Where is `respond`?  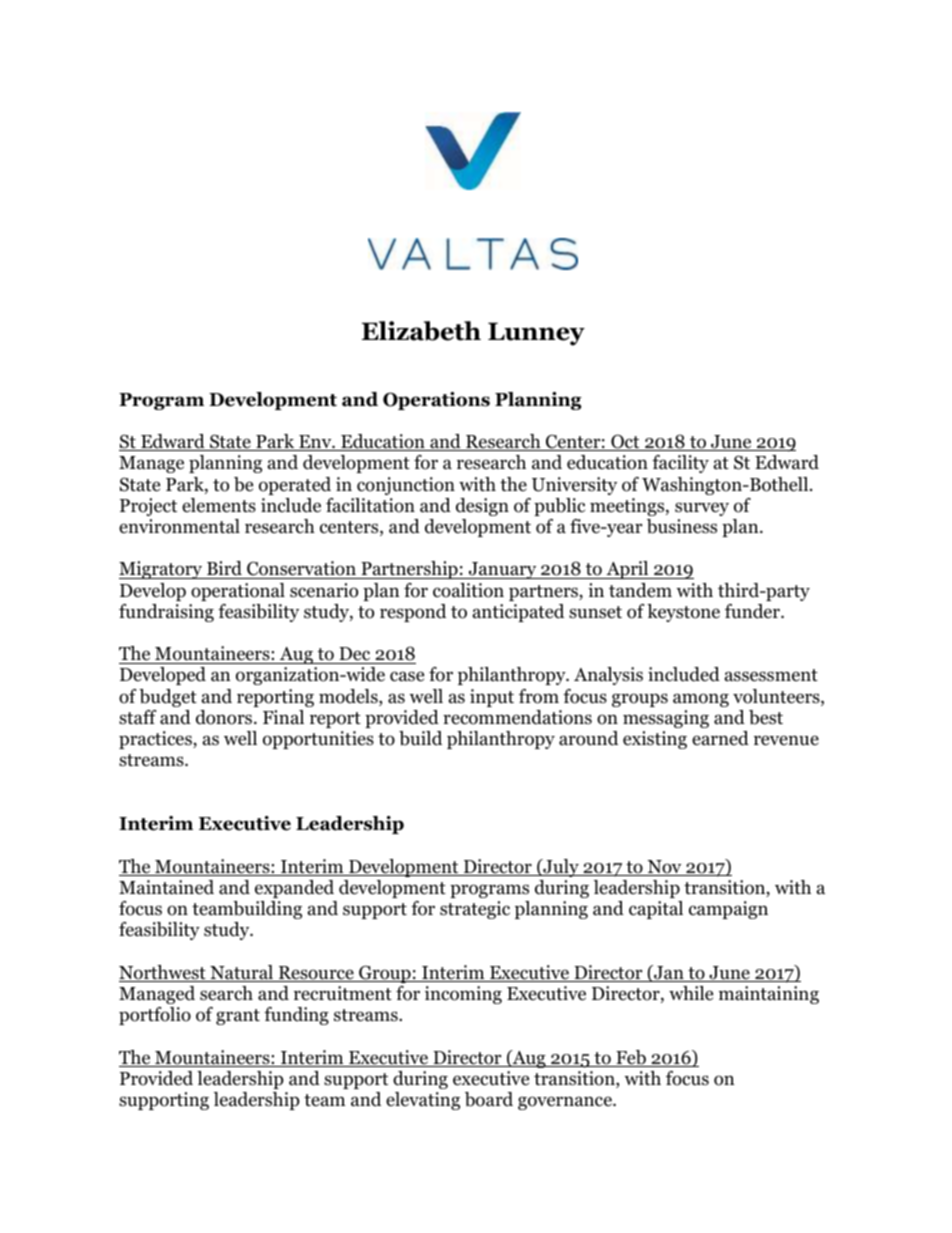
respond is located at coordinates (413, 613).
